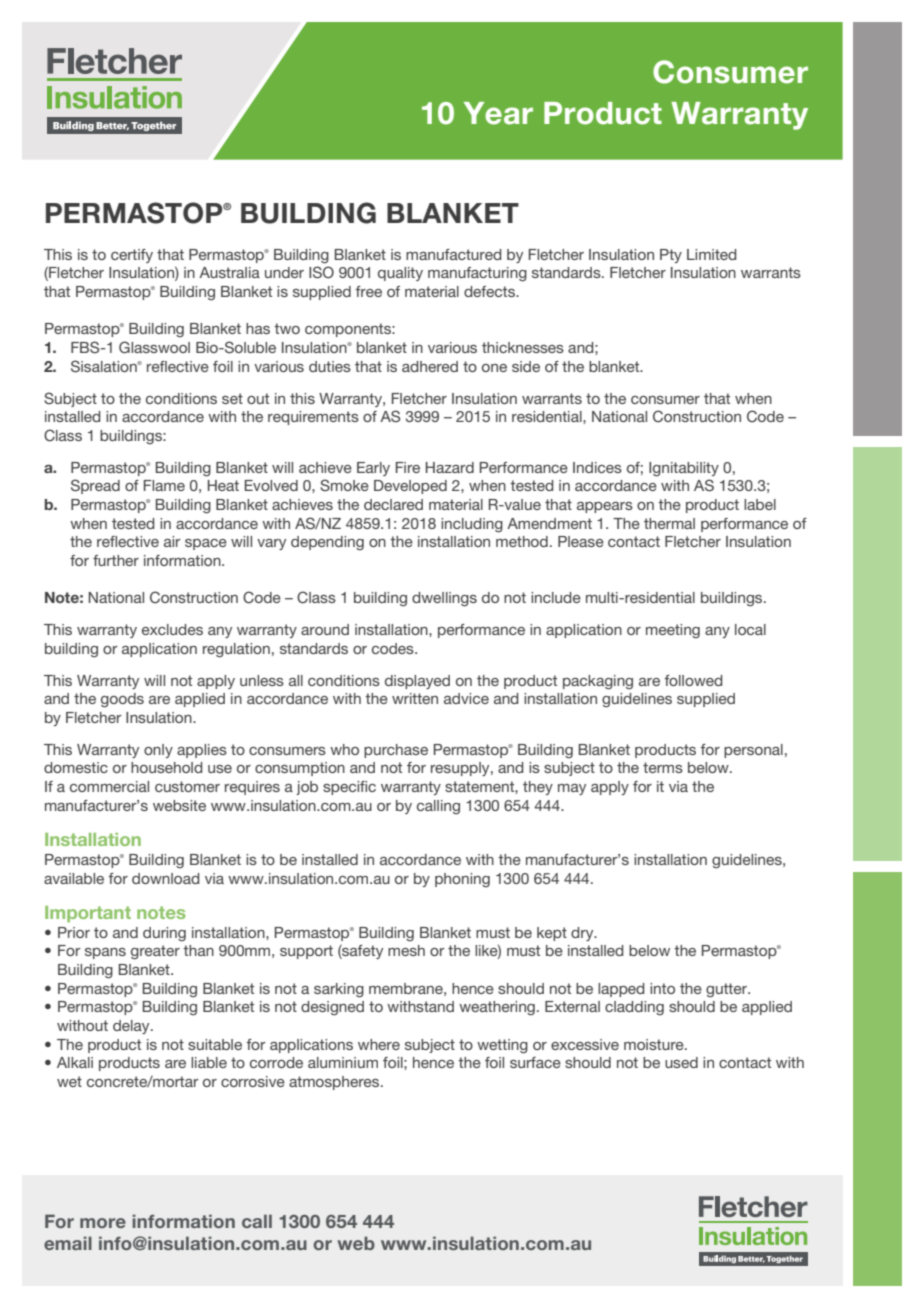 This page has width=924, height=1308. What do you see at coordinates (681, 1062) in the page?
I see `used` at bounding box center [681, 1062].
